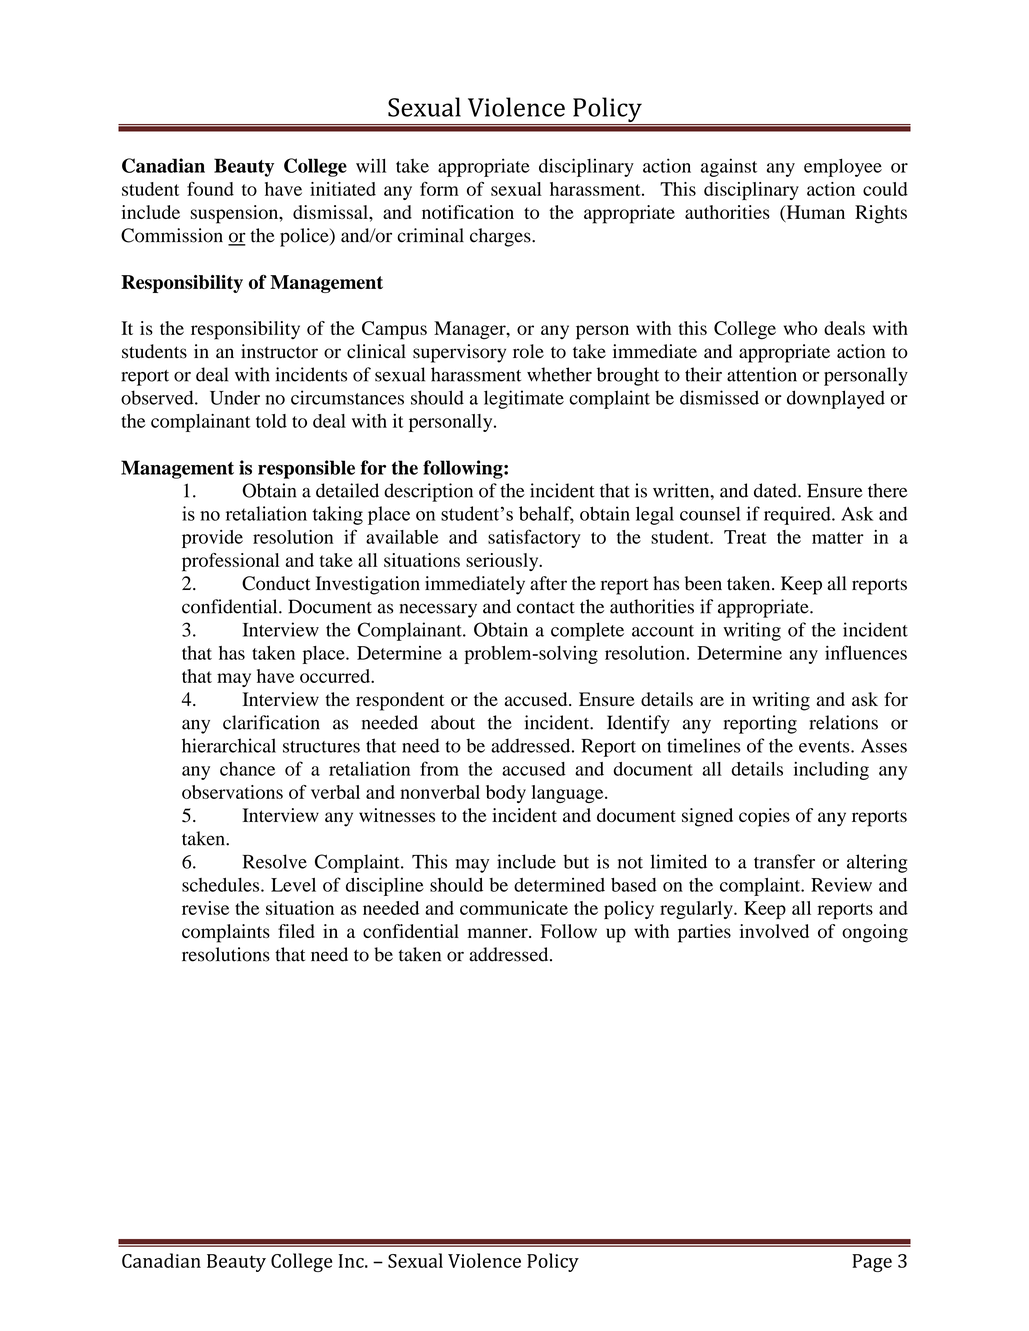  I want to click on employee, so click(843, 168).
